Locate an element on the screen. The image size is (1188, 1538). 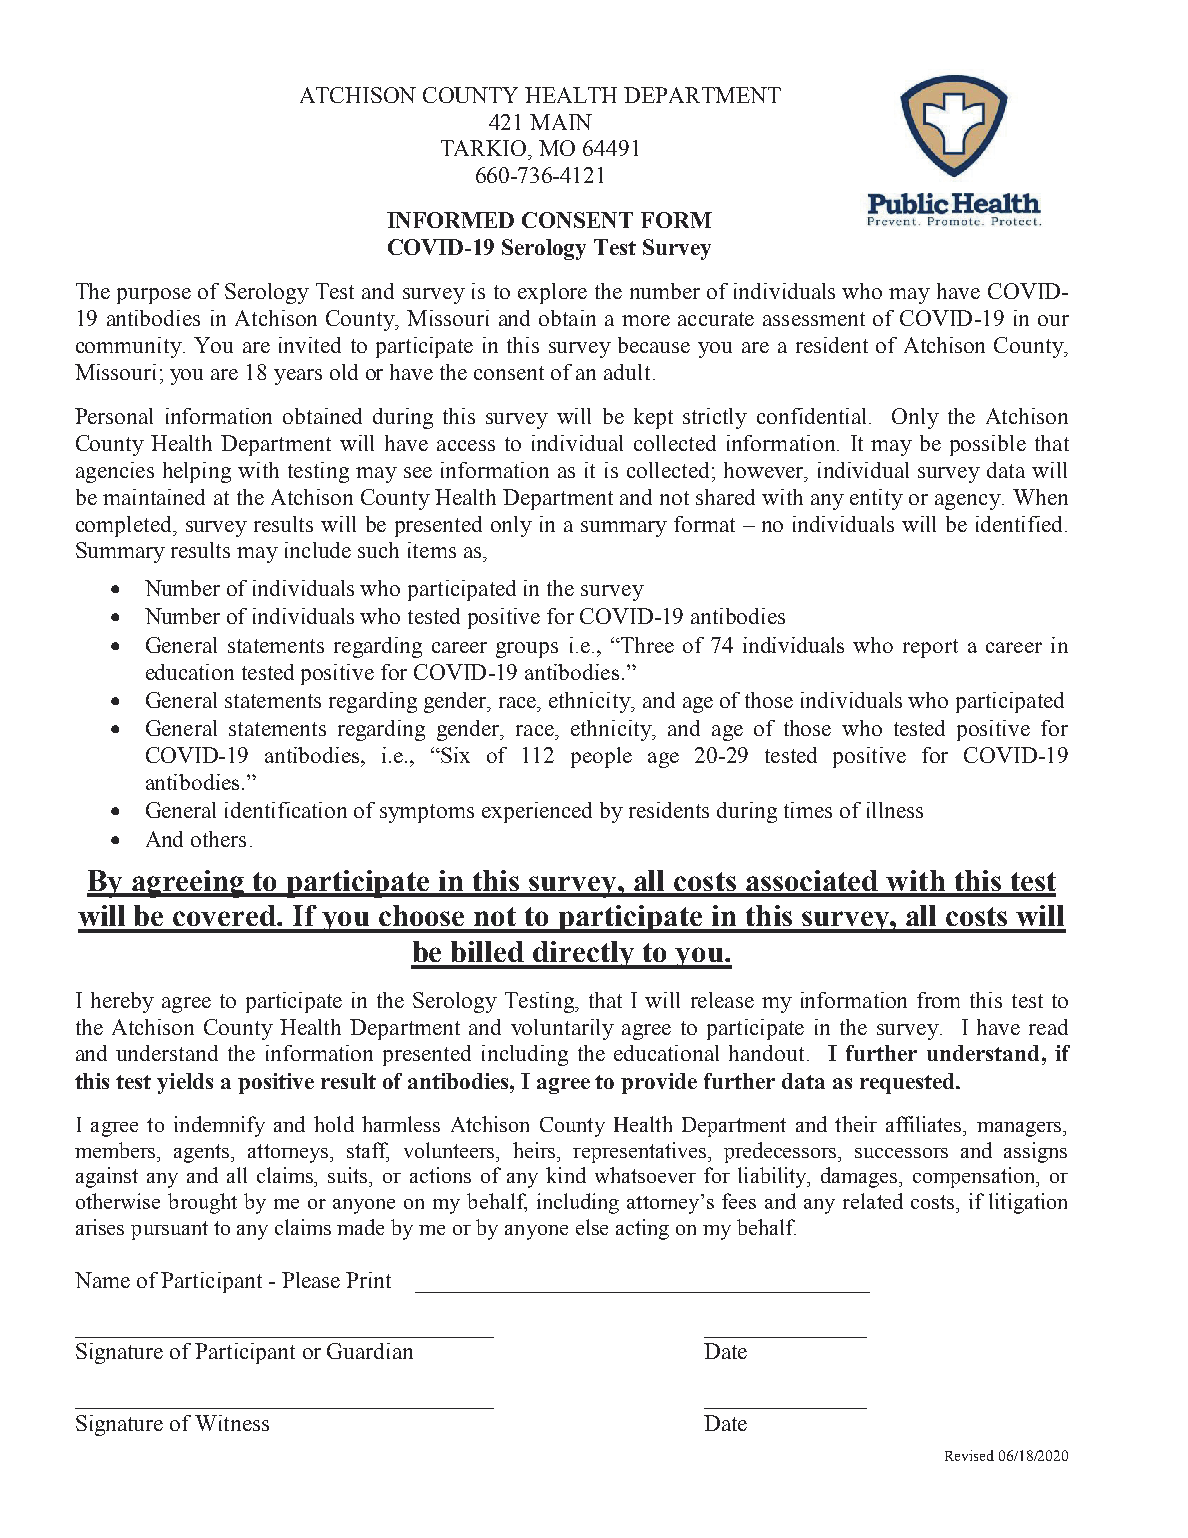
voluntarily is located at coordinates (562, 1029).
